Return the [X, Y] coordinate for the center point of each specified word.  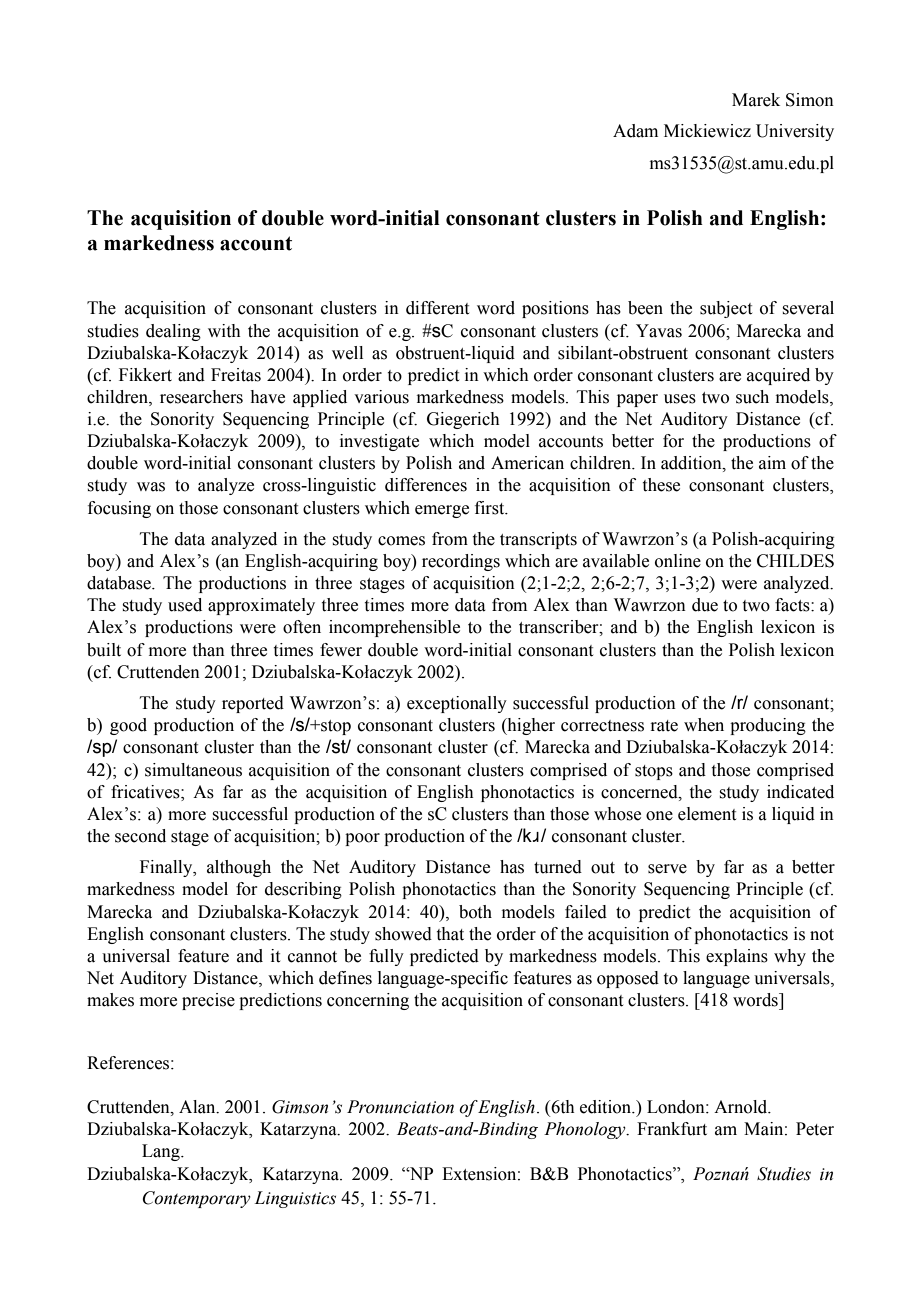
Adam [635, 131]
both [475, 912]
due [705, 605]
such [752, 397]
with [224, 331]
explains [737, 957]
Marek [756, 100]
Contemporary [197, 1199]
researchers [201, 397]
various [381, 397]
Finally [167, 868]
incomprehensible [394, 628]
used [185, 605]
